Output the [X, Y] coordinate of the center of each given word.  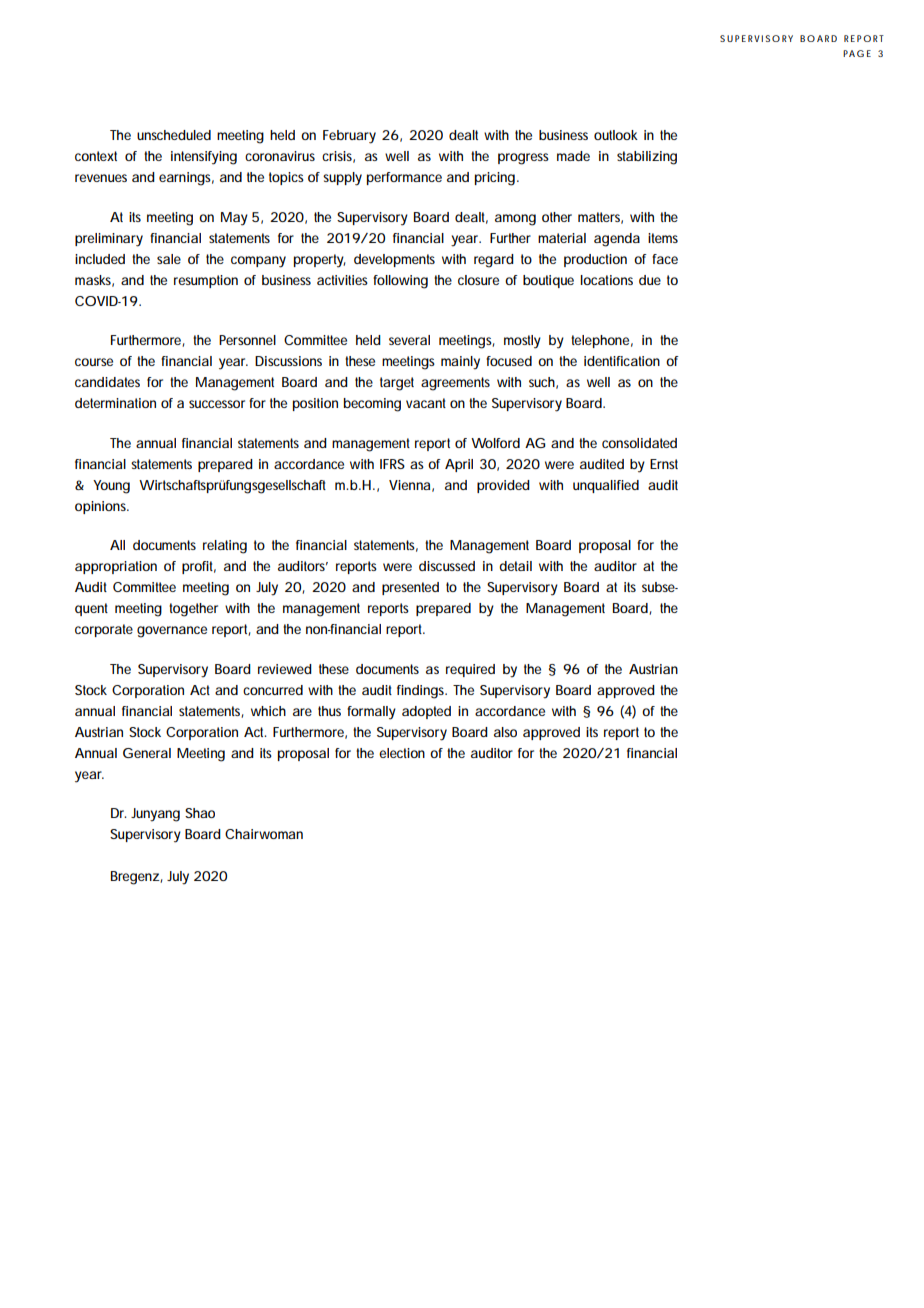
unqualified [606, 486]
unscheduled [174, 135]
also [505, 732]
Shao [200, 813]
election [402, 753]
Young [111, 487]
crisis [338, 157]
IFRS [392, 464]
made [573, 156]
